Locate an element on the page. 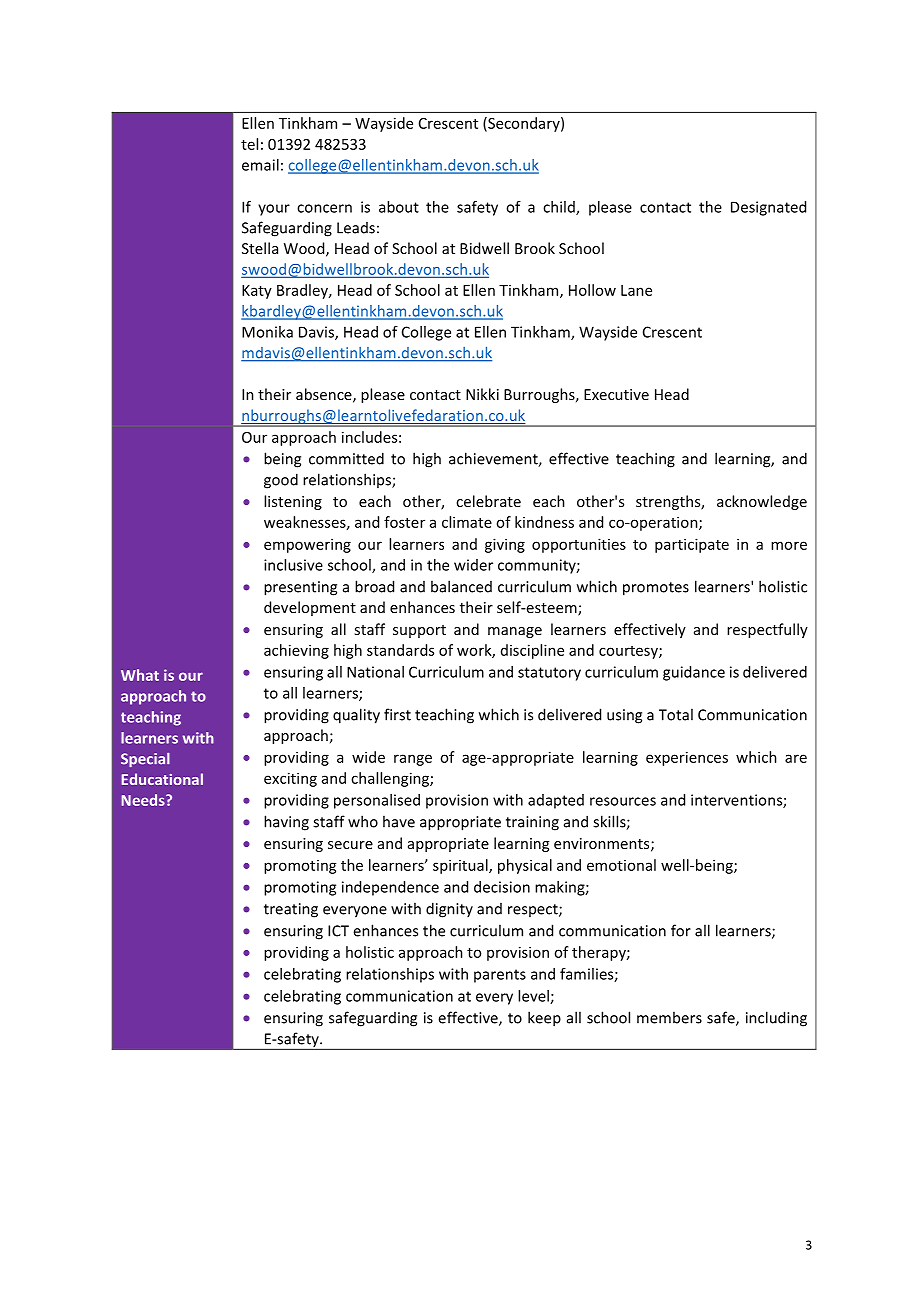 This document has height=1308, width=924. about is located at coordinates (399, 207).
